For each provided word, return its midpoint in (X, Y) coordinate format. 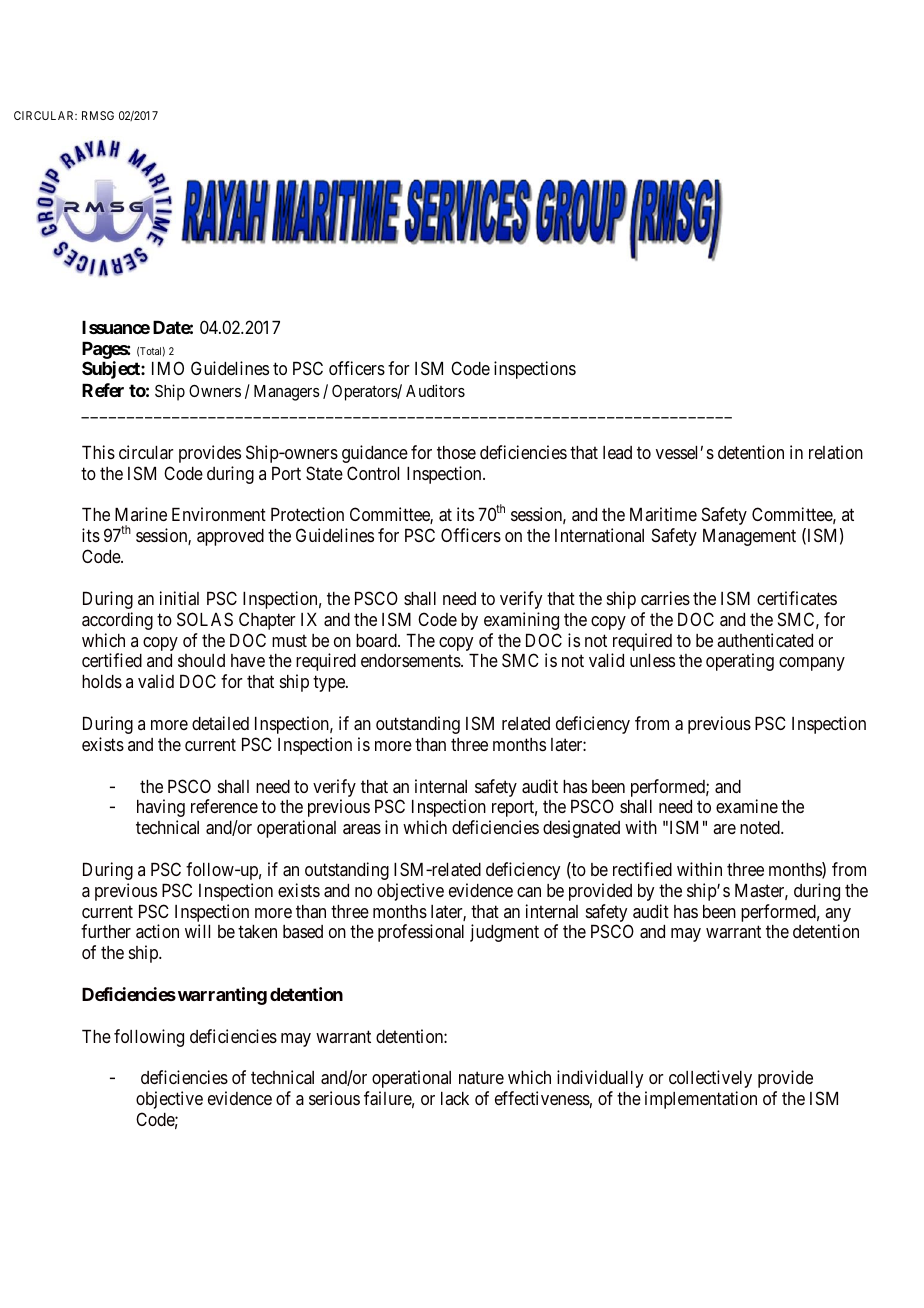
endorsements (411, 660)
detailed (220, 723)
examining (521, 621)
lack (455, 1098)
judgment (504, 933)
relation (836, 452)
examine (747, 806)
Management (749, 537)
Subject (112, 370)
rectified (642, 869)
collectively (710, 1079)
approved (230, 537)
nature (481, 1078)
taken (257, 932)
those (456, 452)
